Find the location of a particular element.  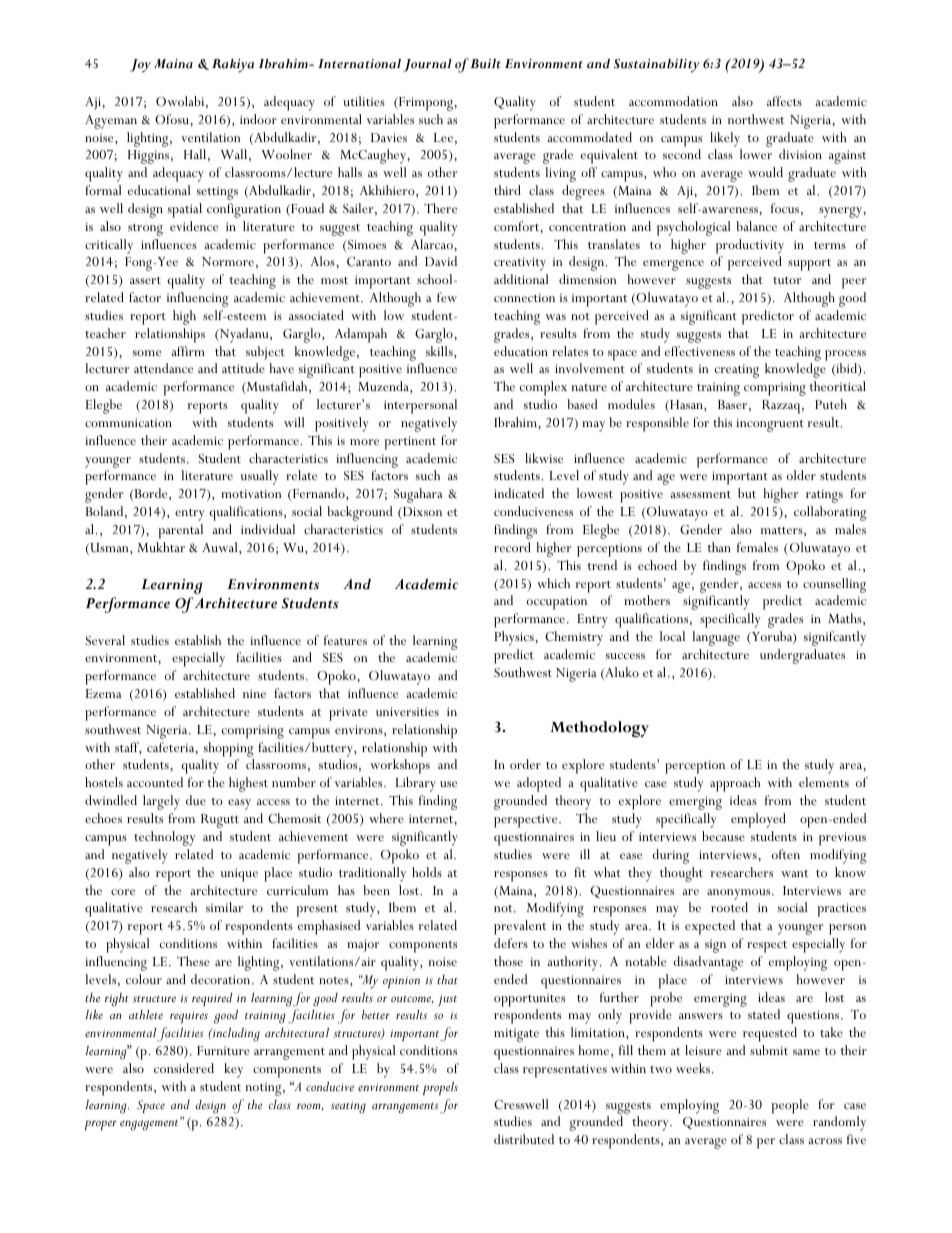

propels is located at coordinates (440, 1089).
